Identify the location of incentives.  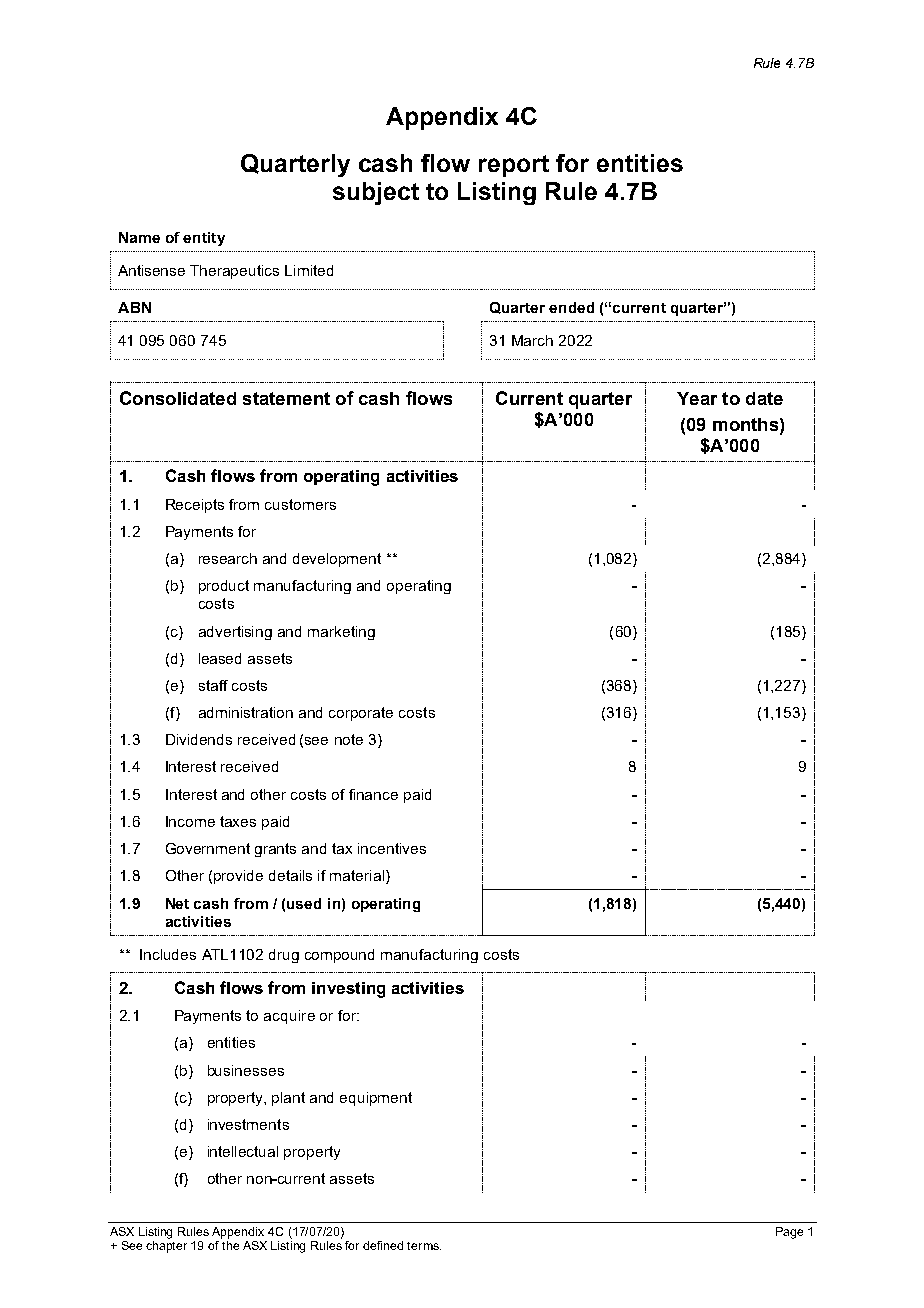
(392, 848).
